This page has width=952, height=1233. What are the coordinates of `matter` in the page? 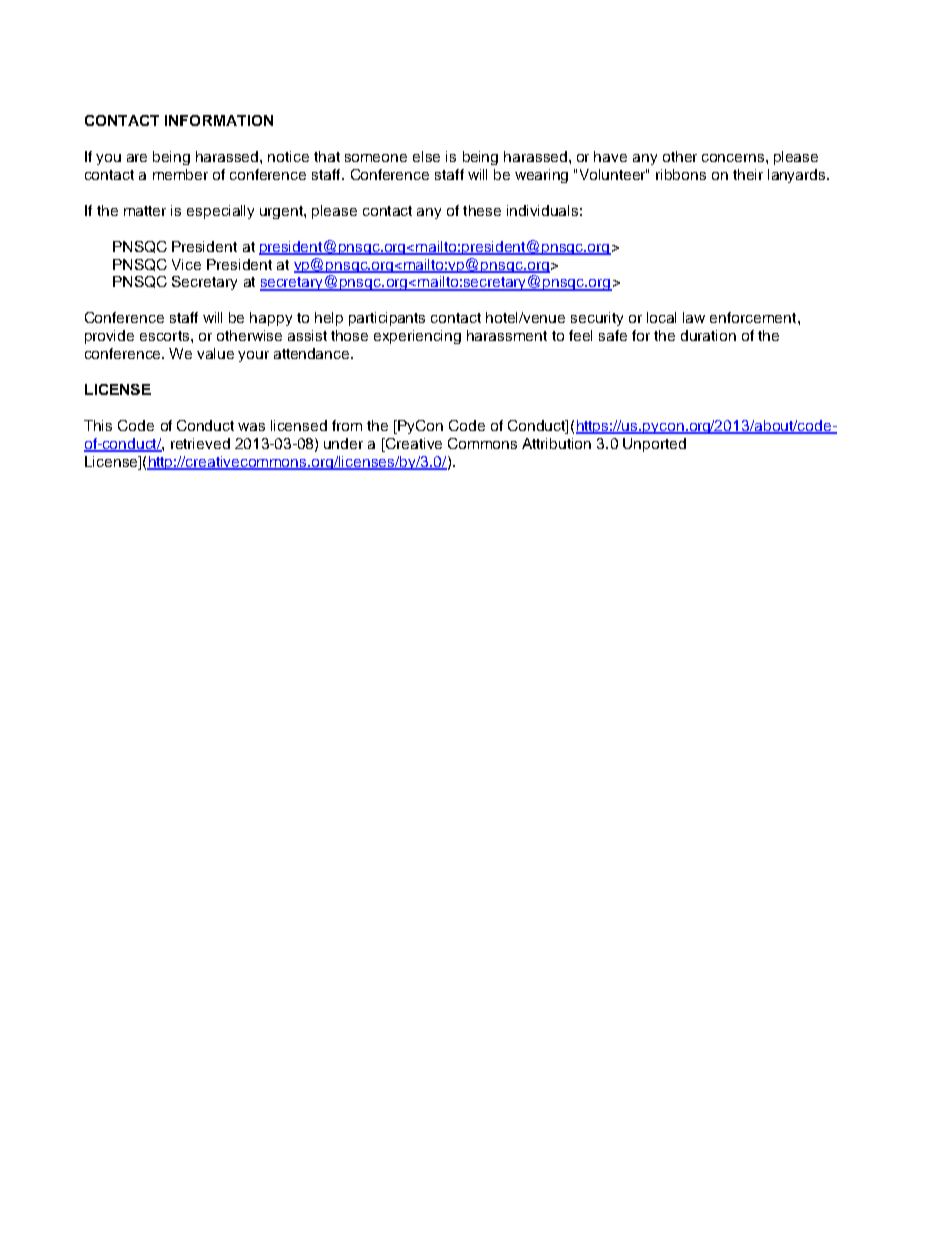 It's located at (145, 211).
